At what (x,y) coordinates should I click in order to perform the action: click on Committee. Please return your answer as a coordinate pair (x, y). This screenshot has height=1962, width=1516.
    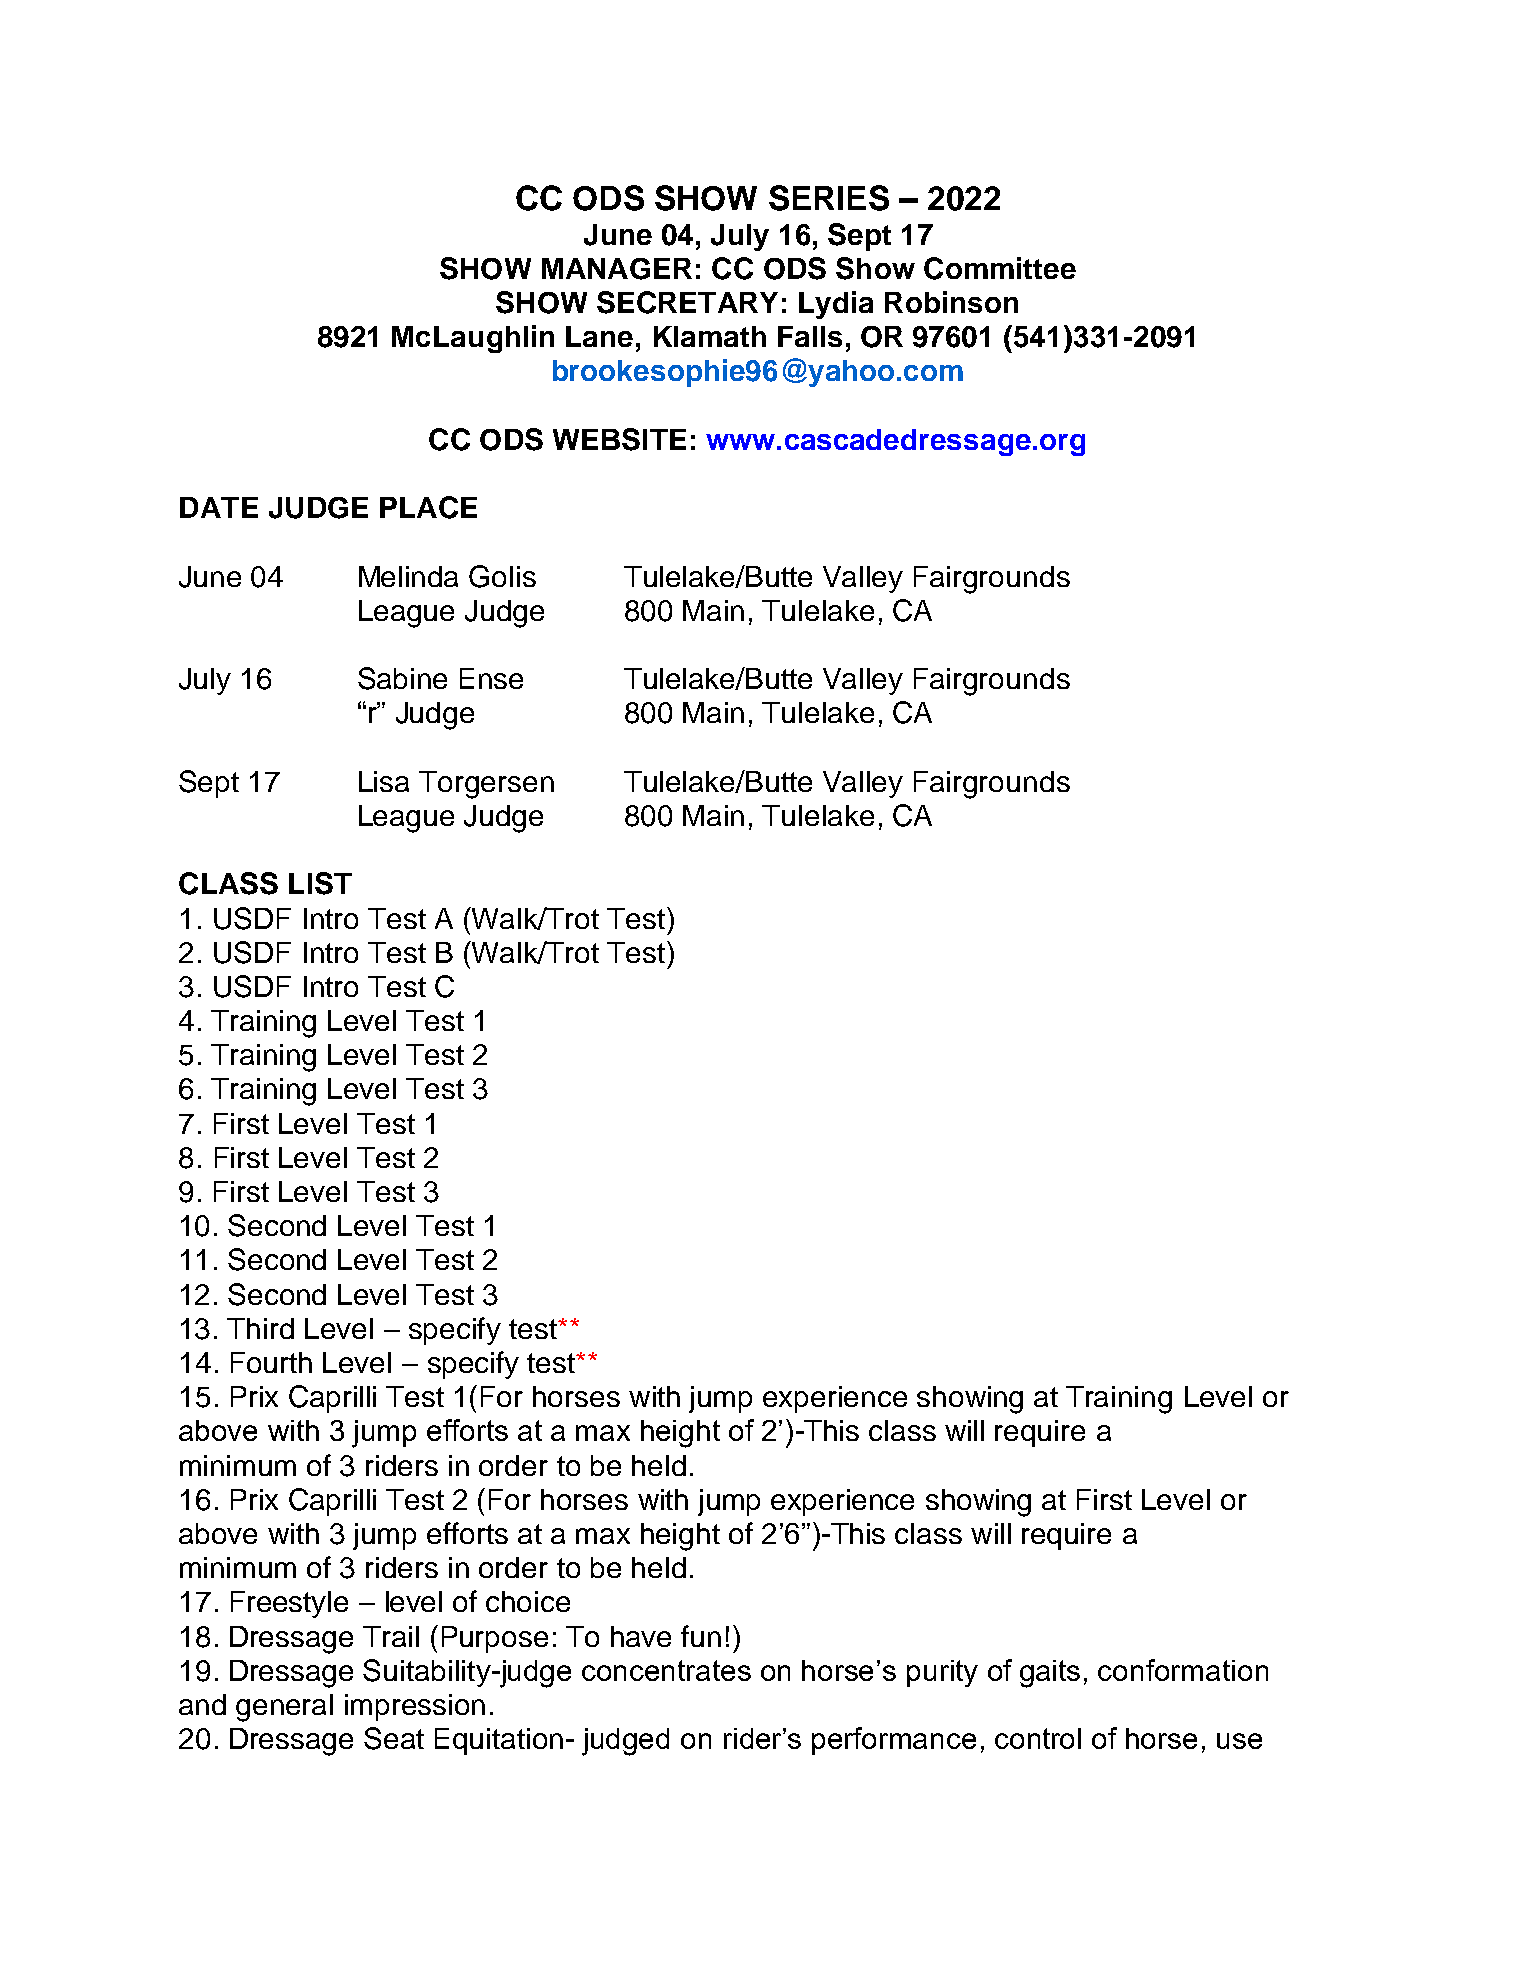
    Looking at the image, I should click on (1000, 268).
